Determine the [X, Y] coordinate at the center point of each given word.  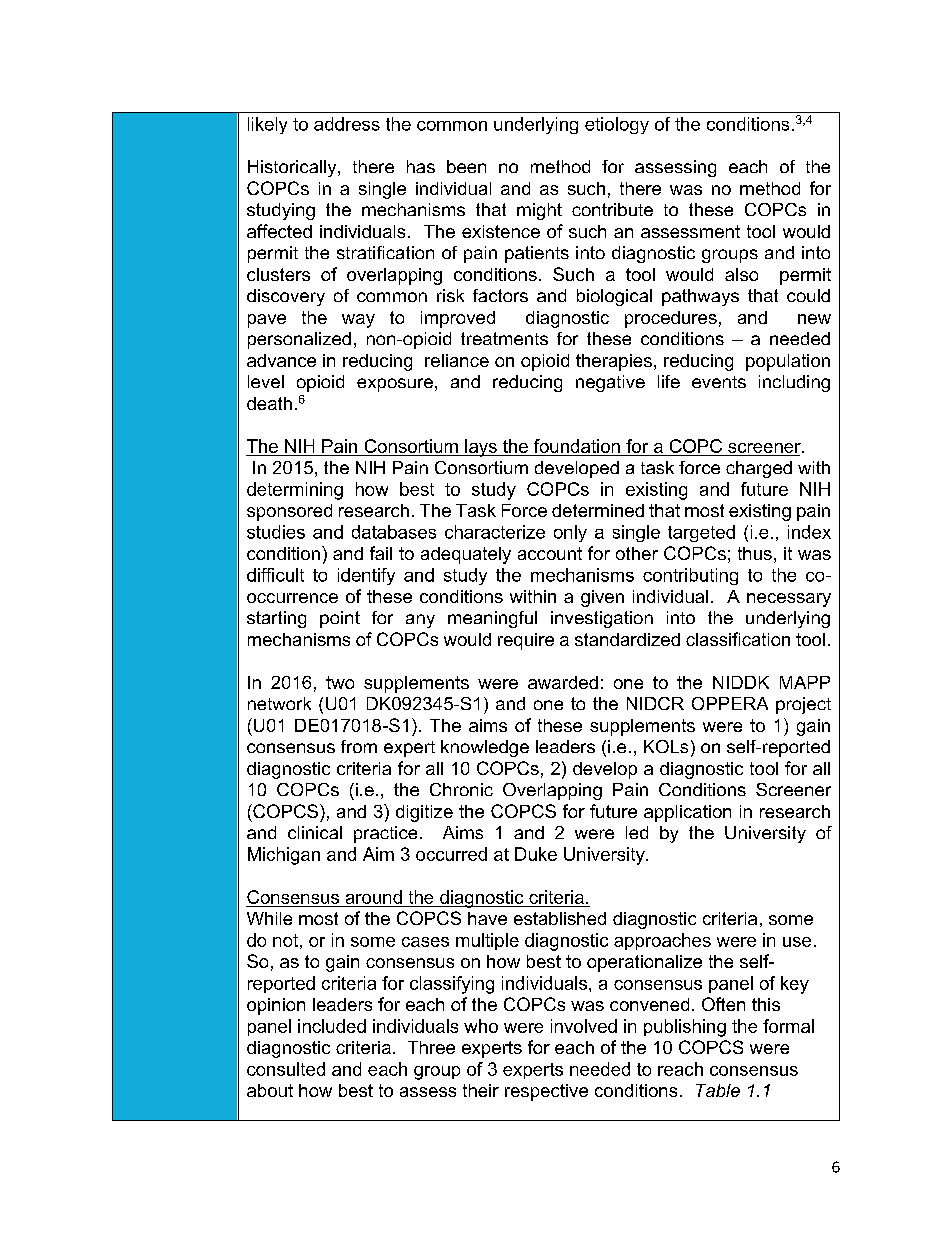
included [332, 1026]
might [539, 211]
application [687, 813]
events [719, 382]
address [347, 124]
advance [281, 360]
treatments [504, 338]
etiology [617, 125]
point [340, 619]
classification [738, 639]
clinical [315, 832]
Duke [536, 854]
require [526, 641]
